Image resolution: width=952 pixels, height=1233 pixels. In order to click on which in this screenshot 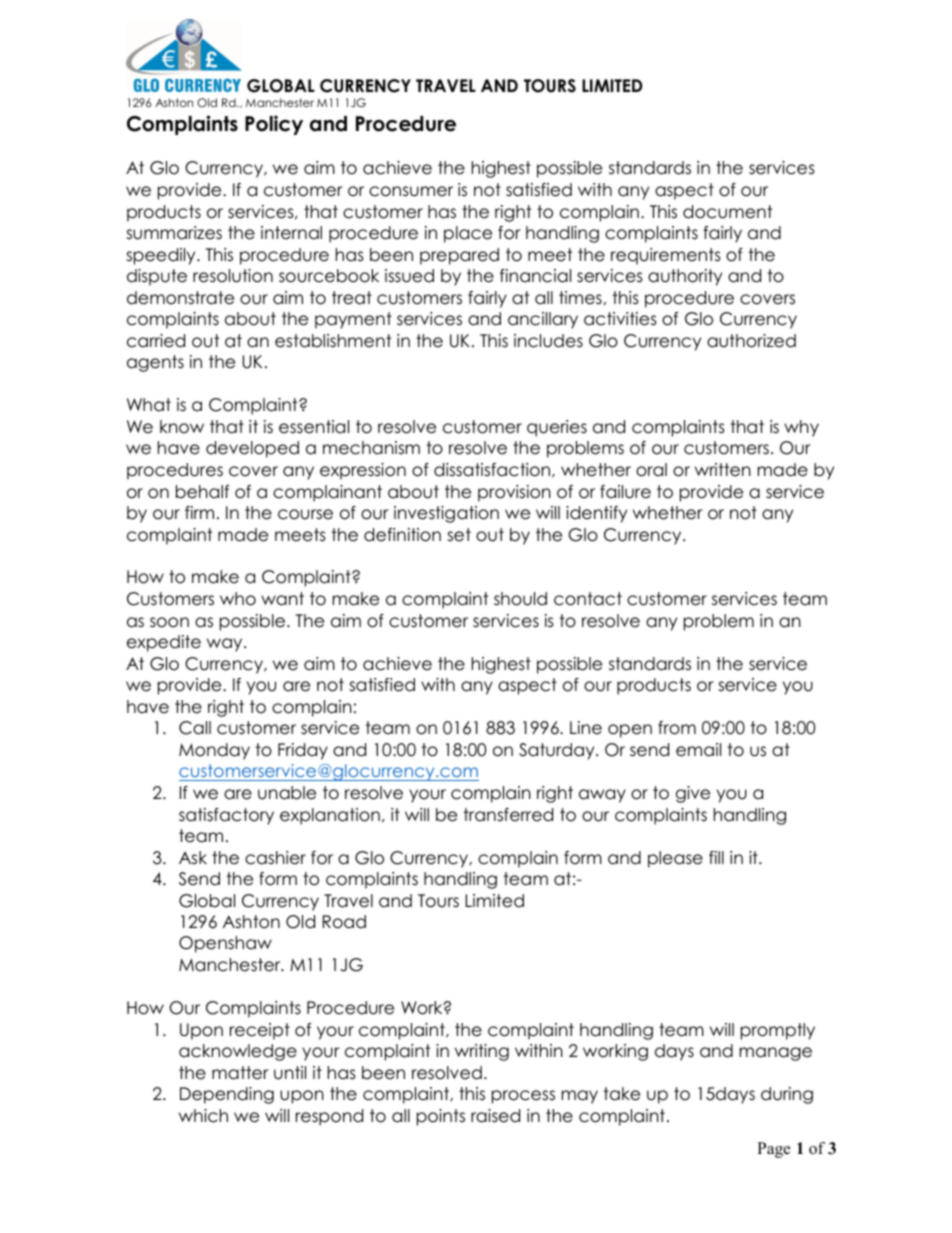, I will do `click(203, 1116)`.
